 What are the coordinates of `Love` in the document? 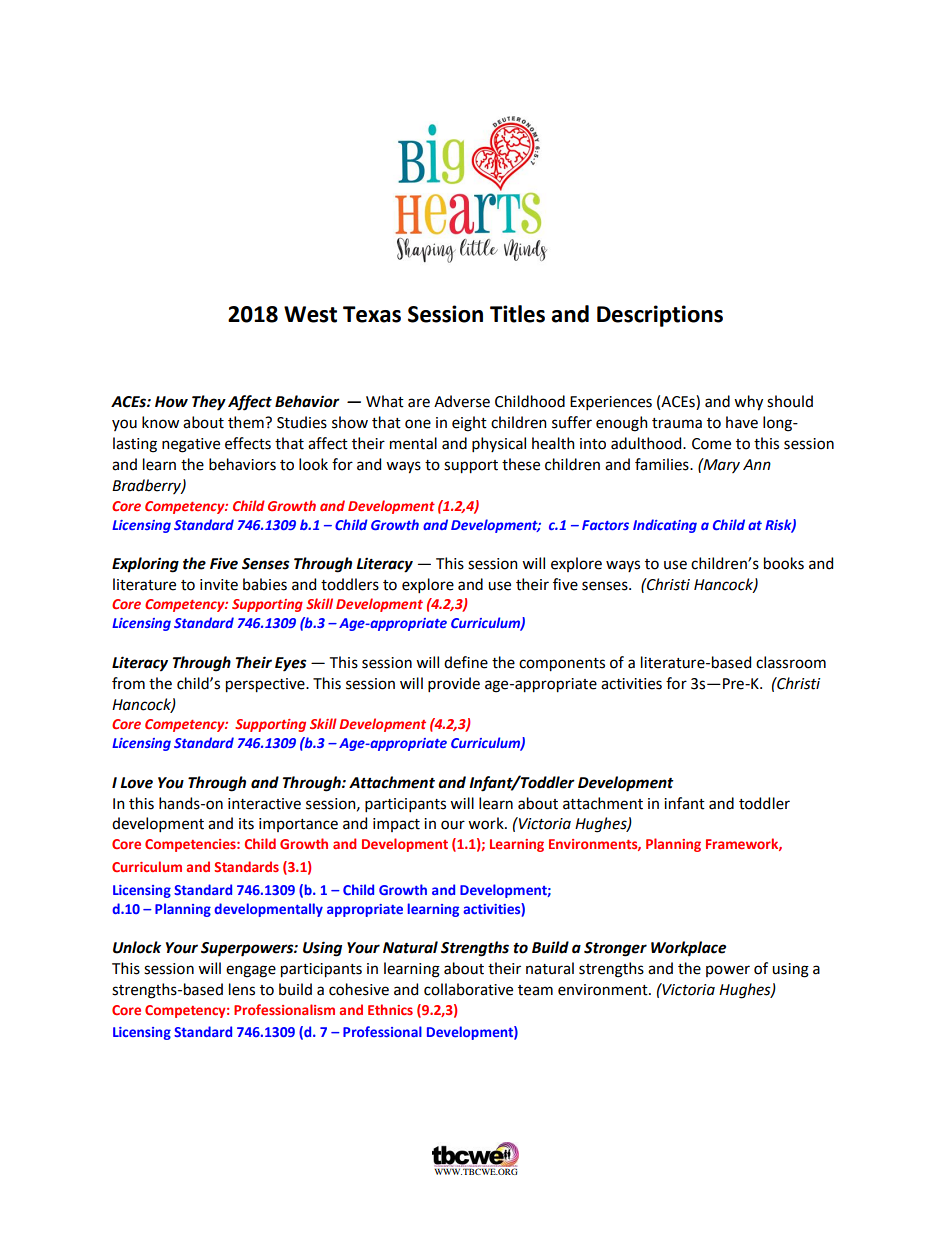 It's located at (136, 783).
